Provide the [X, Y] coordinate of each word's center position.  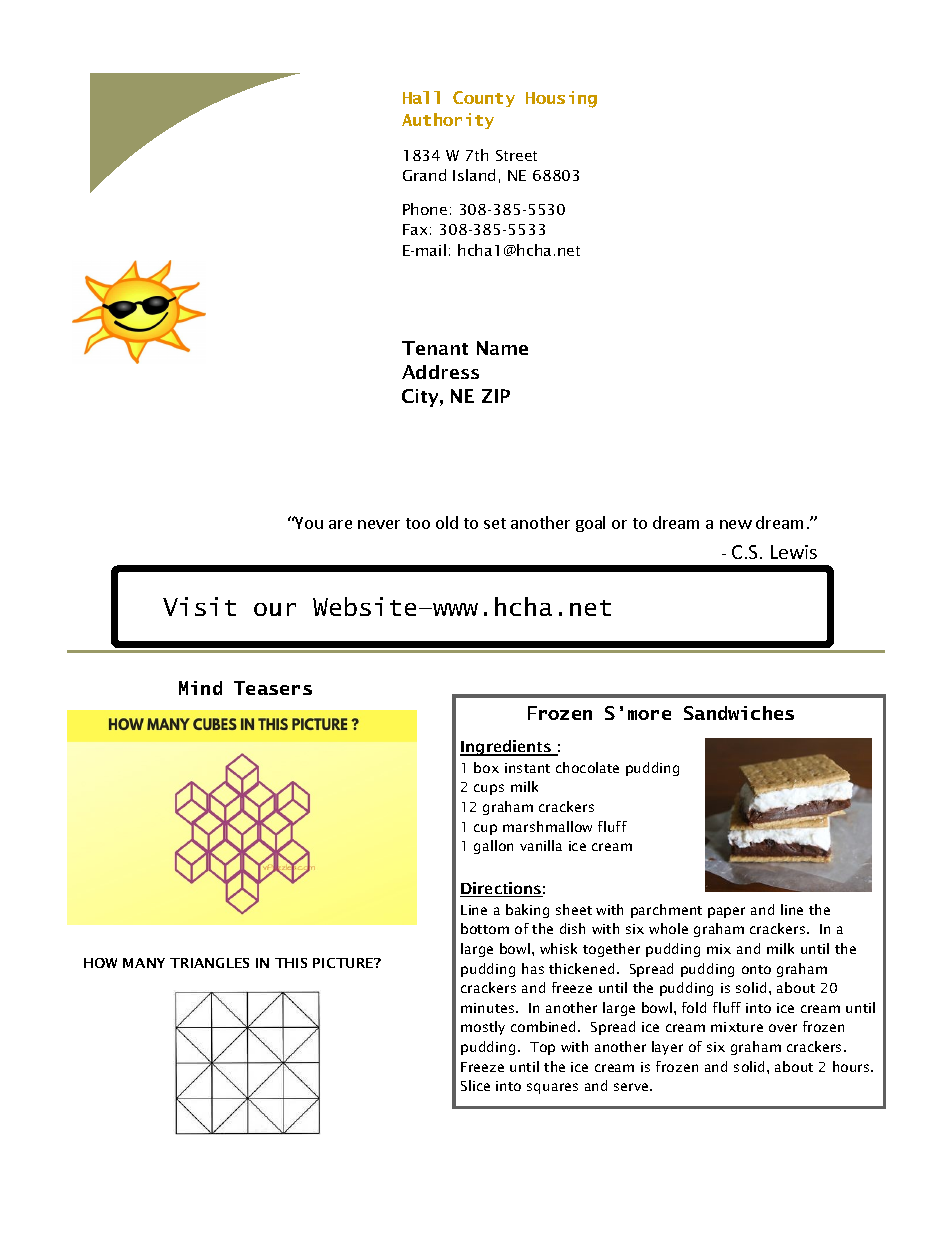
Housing [561, 99]
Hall [421, 97]
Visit [199, 606]
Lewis [794, 552]
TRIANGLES [209, 963]
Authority [448, 121]
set [495, 523]
